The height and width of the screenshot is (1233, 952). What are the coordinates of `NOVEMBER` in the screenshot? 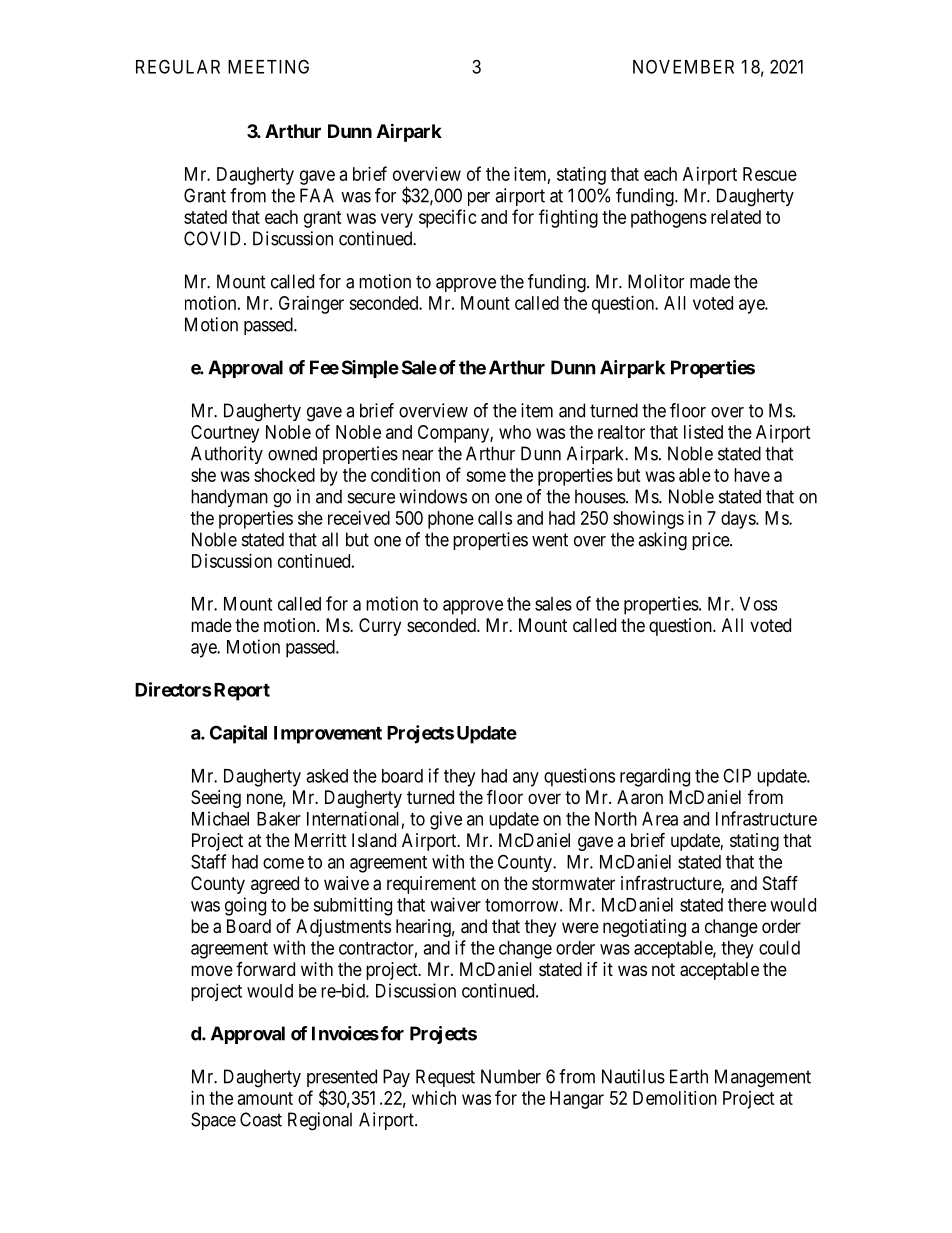 It's located at (683, 66).
